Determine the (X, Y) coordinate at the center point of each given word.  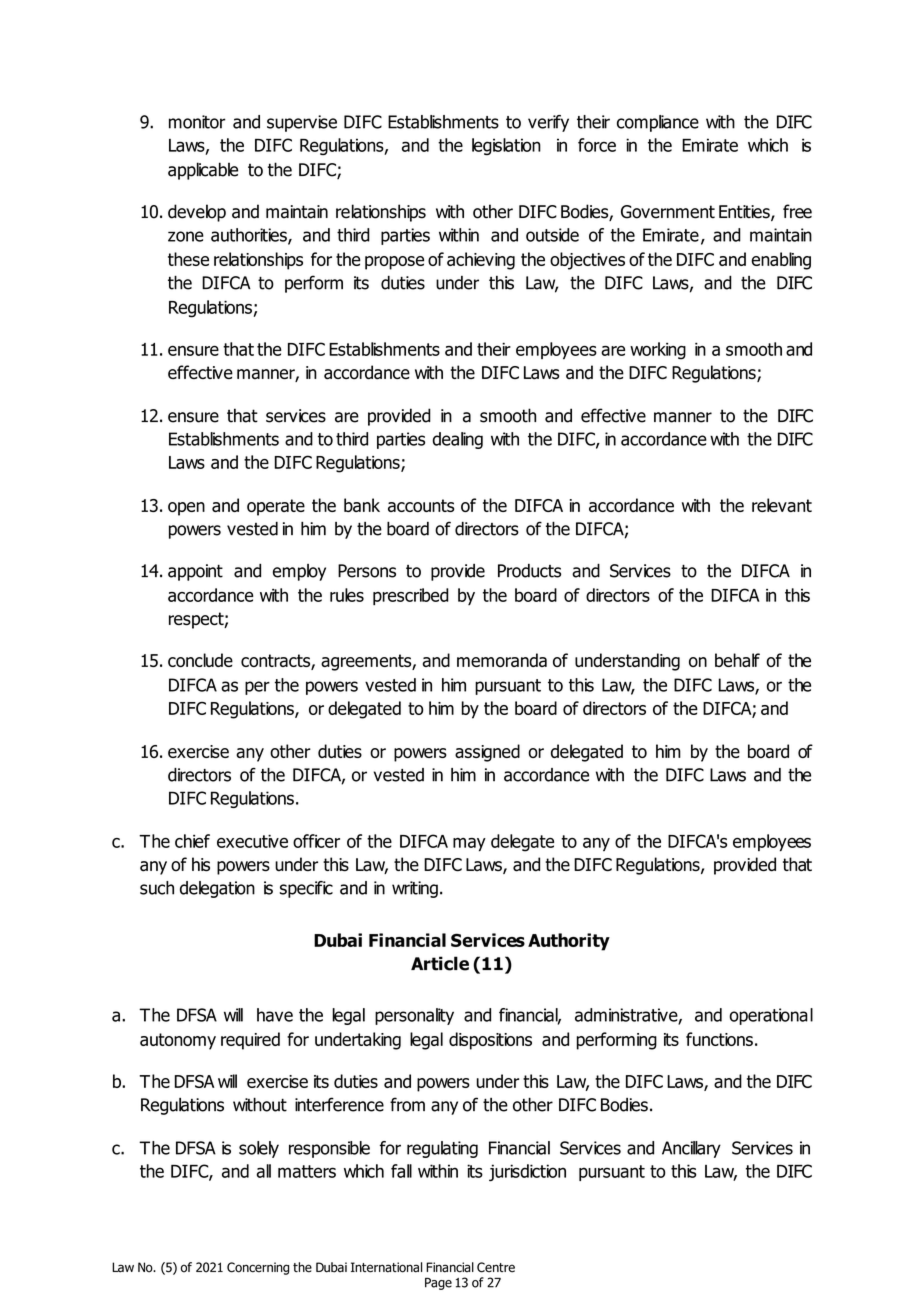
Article (440, 963)
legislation (506, 146)
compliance (658, 123)
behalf (737, 660)
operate (276, 507)
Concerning (258, 1268)
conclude (200, 660)
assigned (487, 753)
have (275, 1015)
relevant (782, 505)
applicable (203, 171)
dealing (458, 440)
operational (771, 1016)
